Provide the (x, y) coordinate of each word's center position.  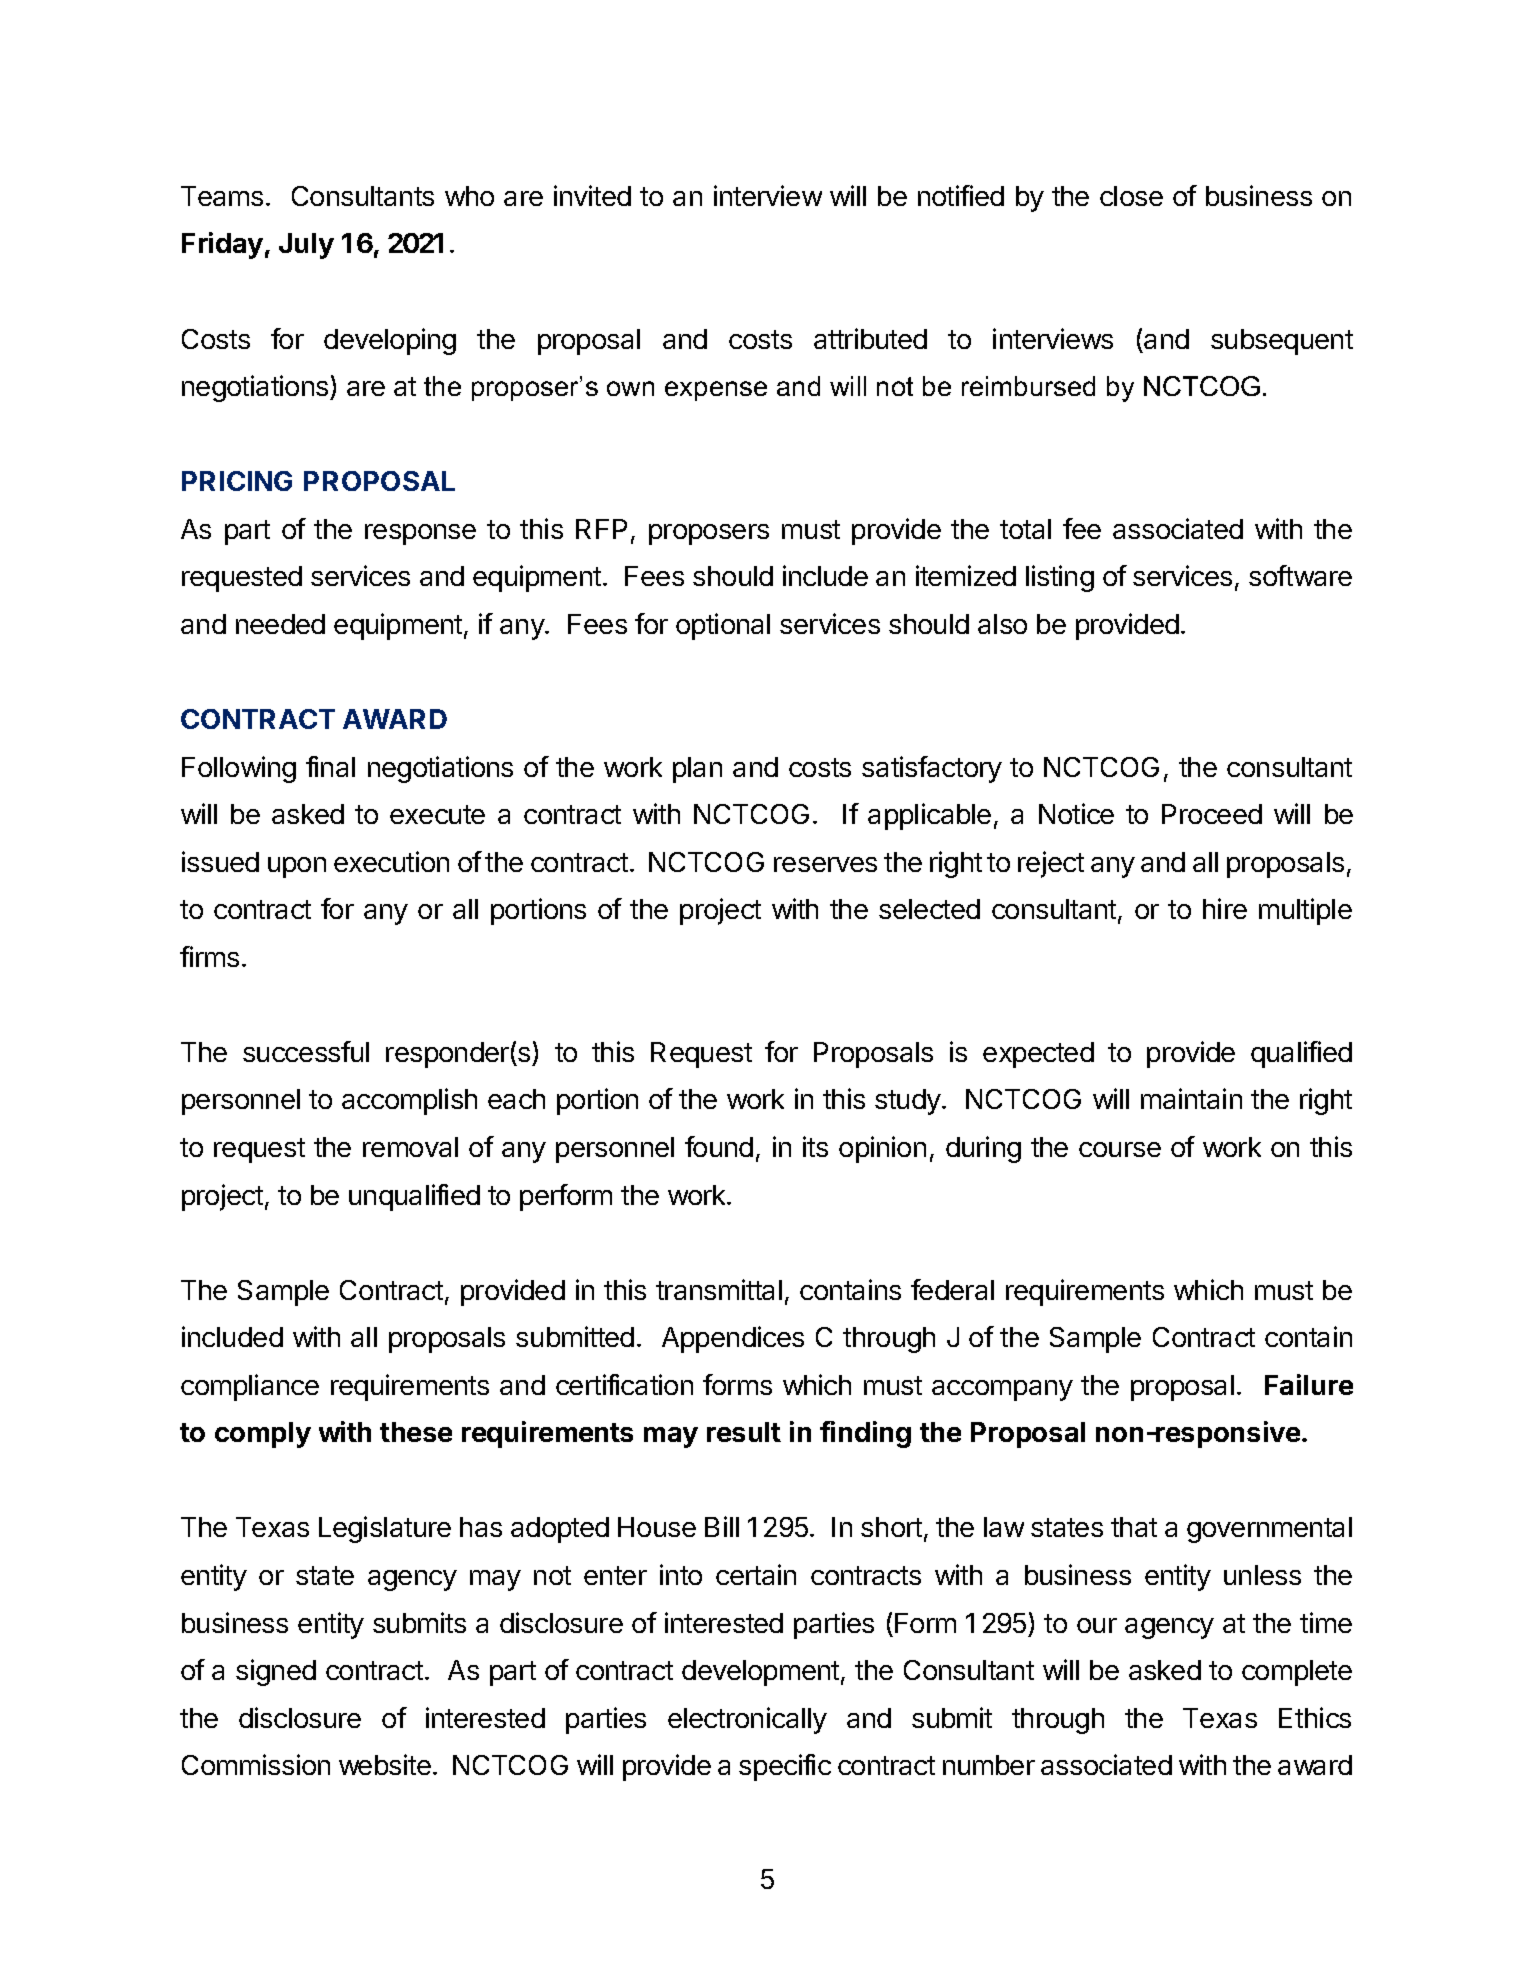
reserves (825, 864)
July (306, 246)
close (1131, 196)
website (385, 1764)
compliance (250, 1387)
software (1300, 575)
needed (280, 624)
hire (1225, 908)
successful (306, 1051)
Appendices (733, 1339)
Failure (1309, 1384)
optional (723, 626)
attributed (870, 338)
